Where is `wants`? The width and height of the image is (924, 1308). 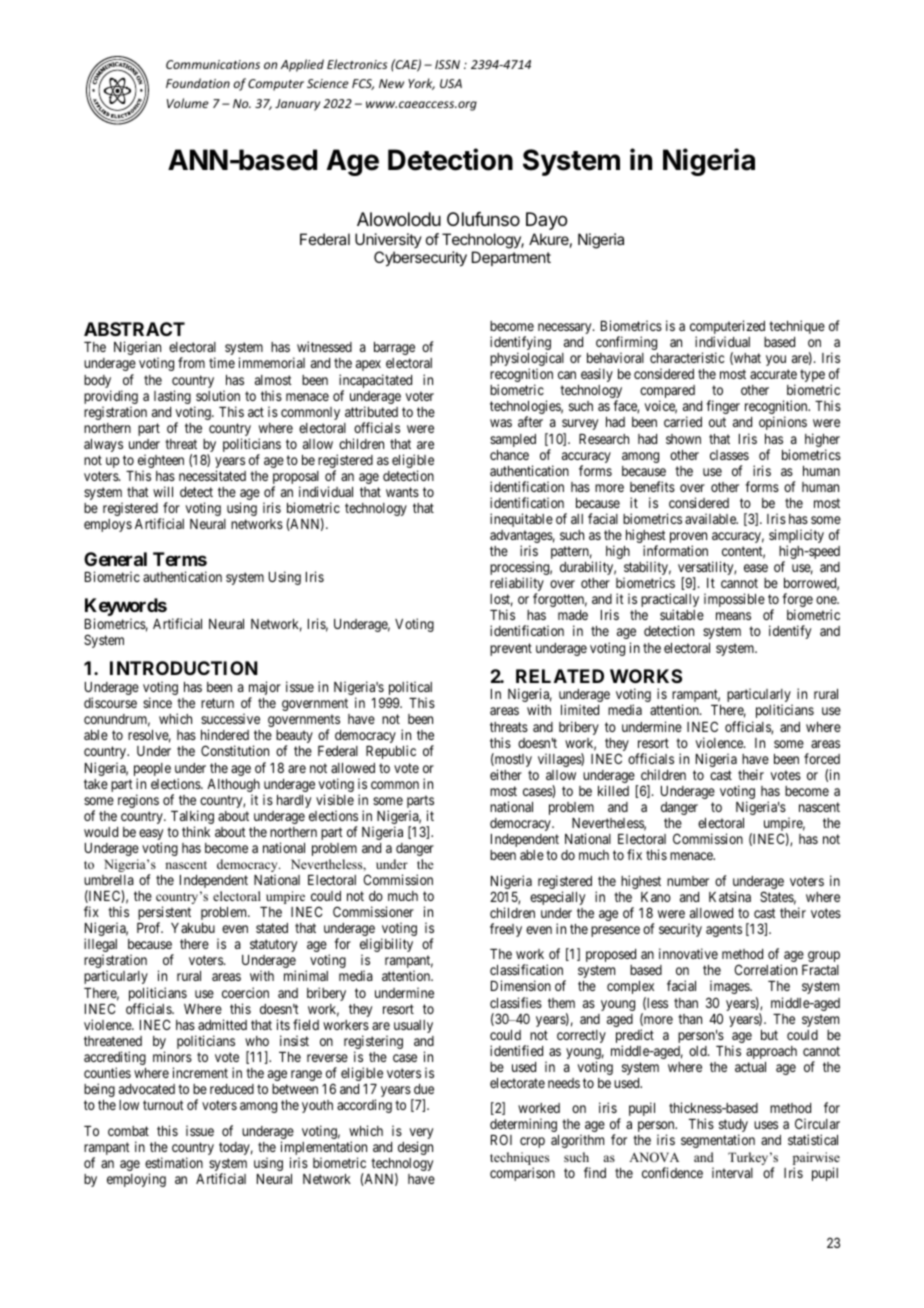 wants is located at coordinates (402, 492).
